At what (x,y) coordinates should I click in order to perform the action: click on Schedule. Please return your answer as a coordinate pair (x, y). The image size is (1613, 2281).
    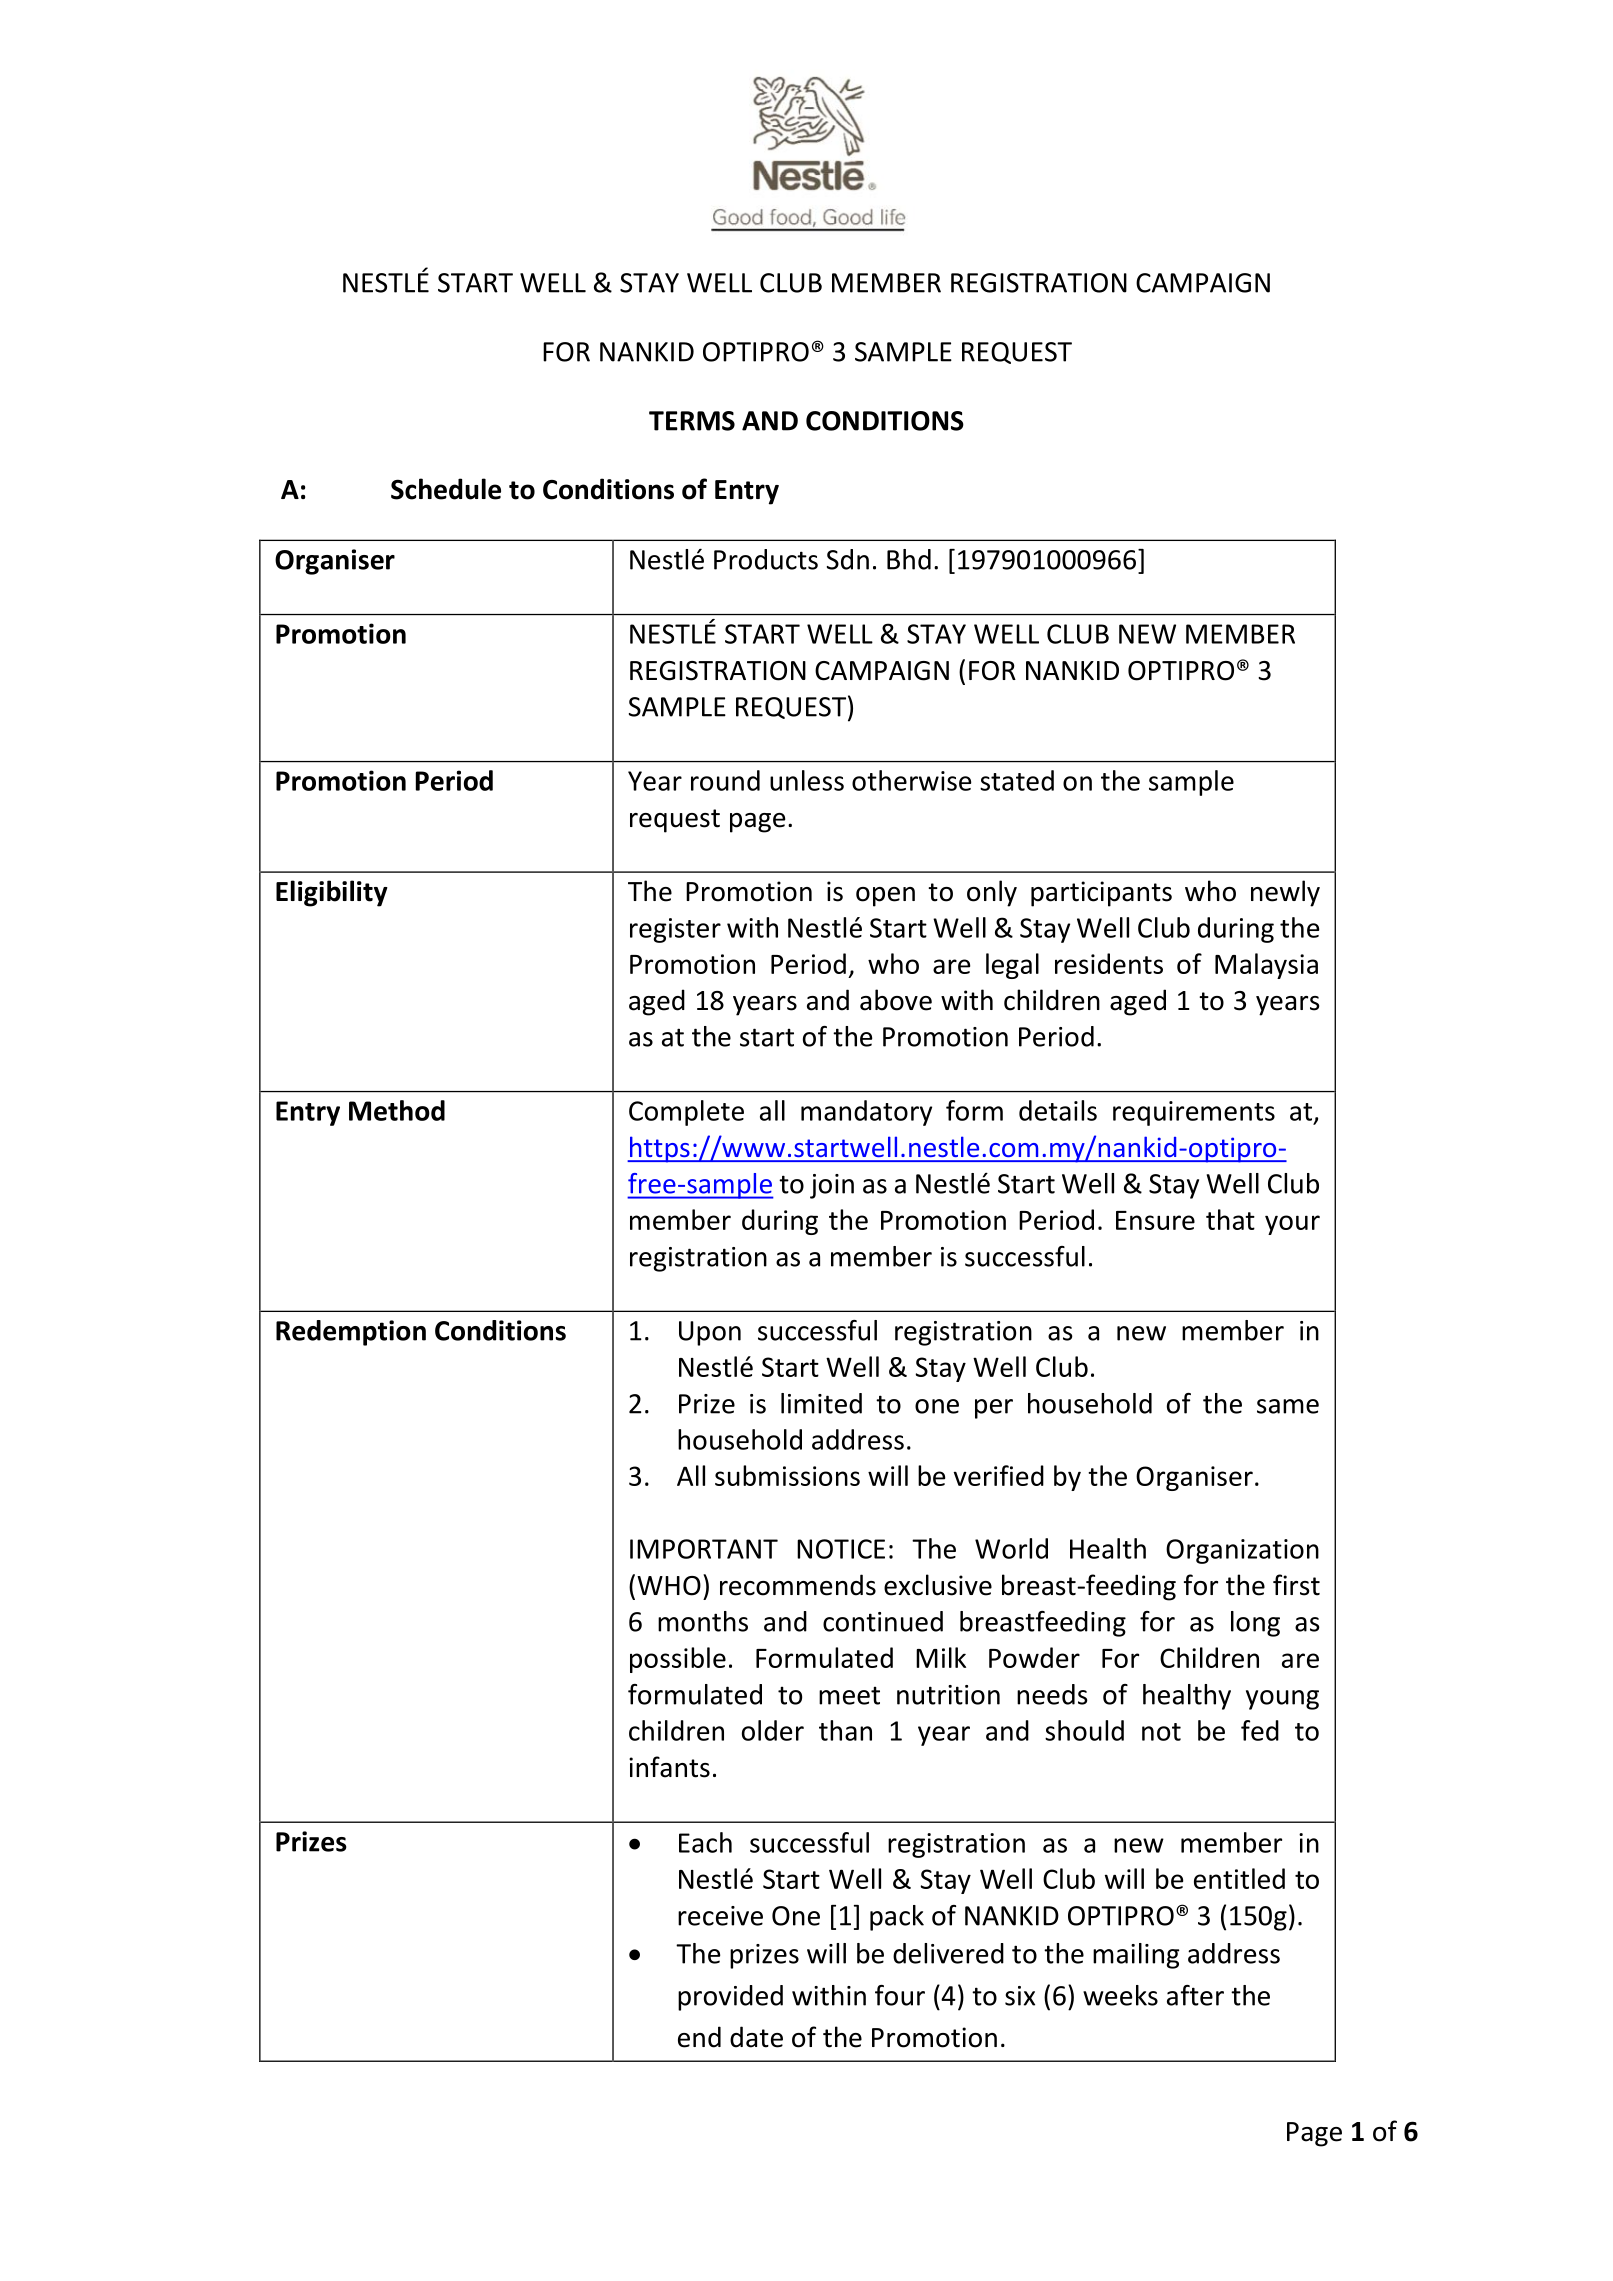
    Looking at the image, I should click on (446, 489).
